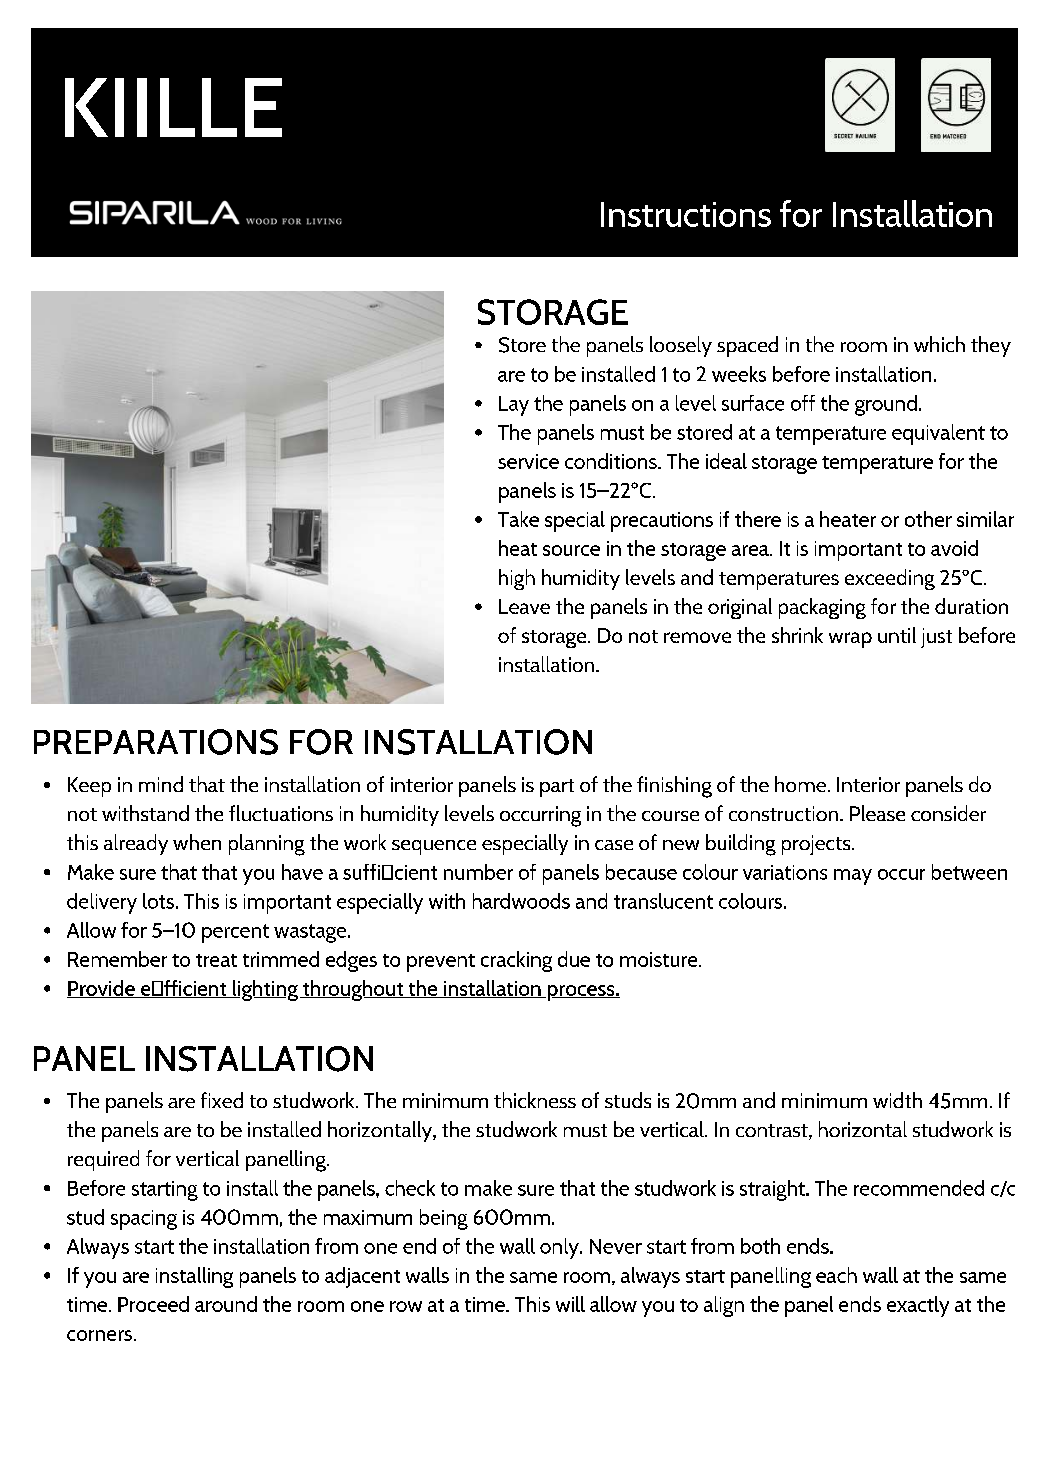  What do you see at coordinates (524, 606) in the image?
I see `Leave` at bounding box center [524, 606].
